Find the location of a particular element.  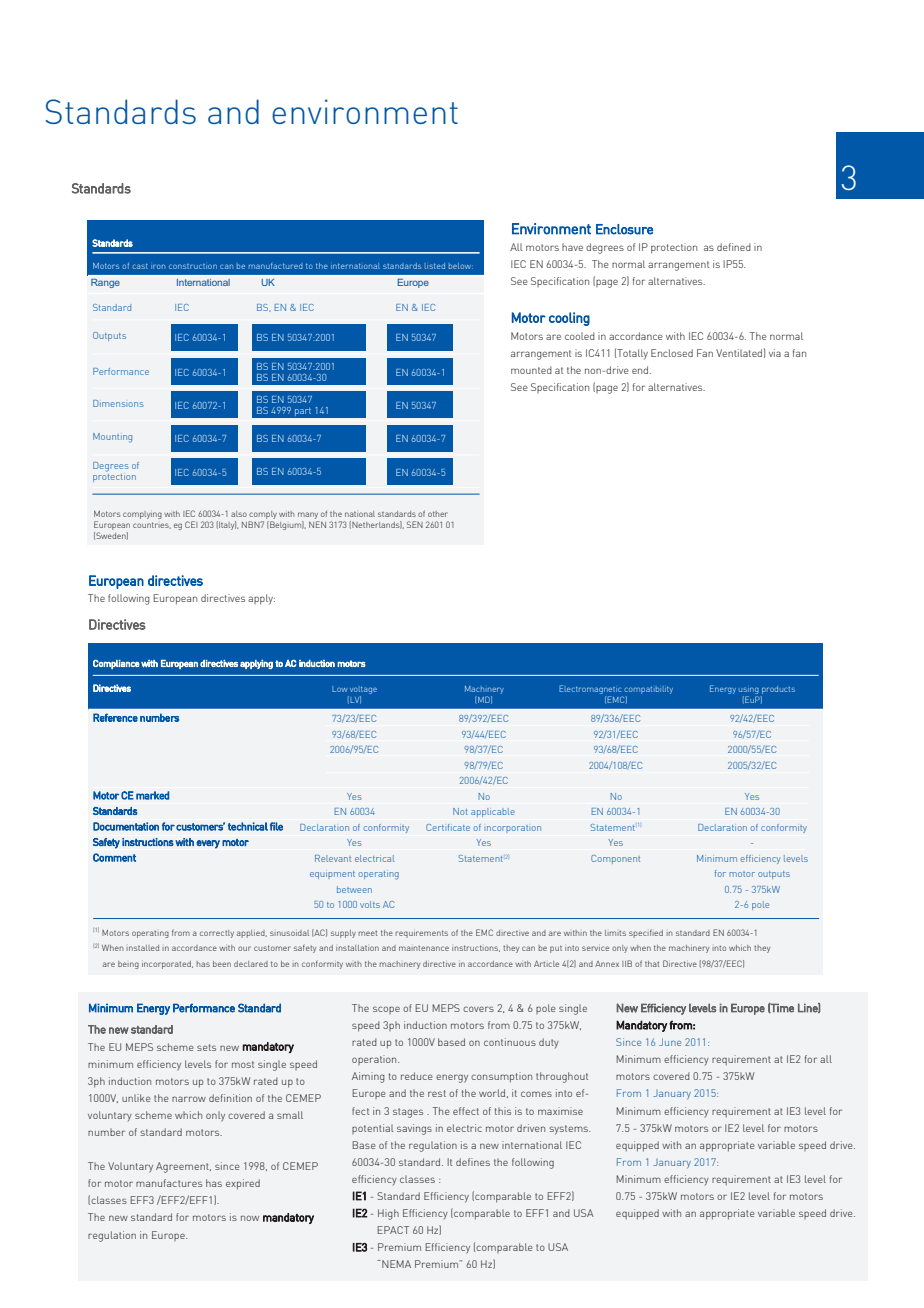

listed is located at coordinates (435, 266).
